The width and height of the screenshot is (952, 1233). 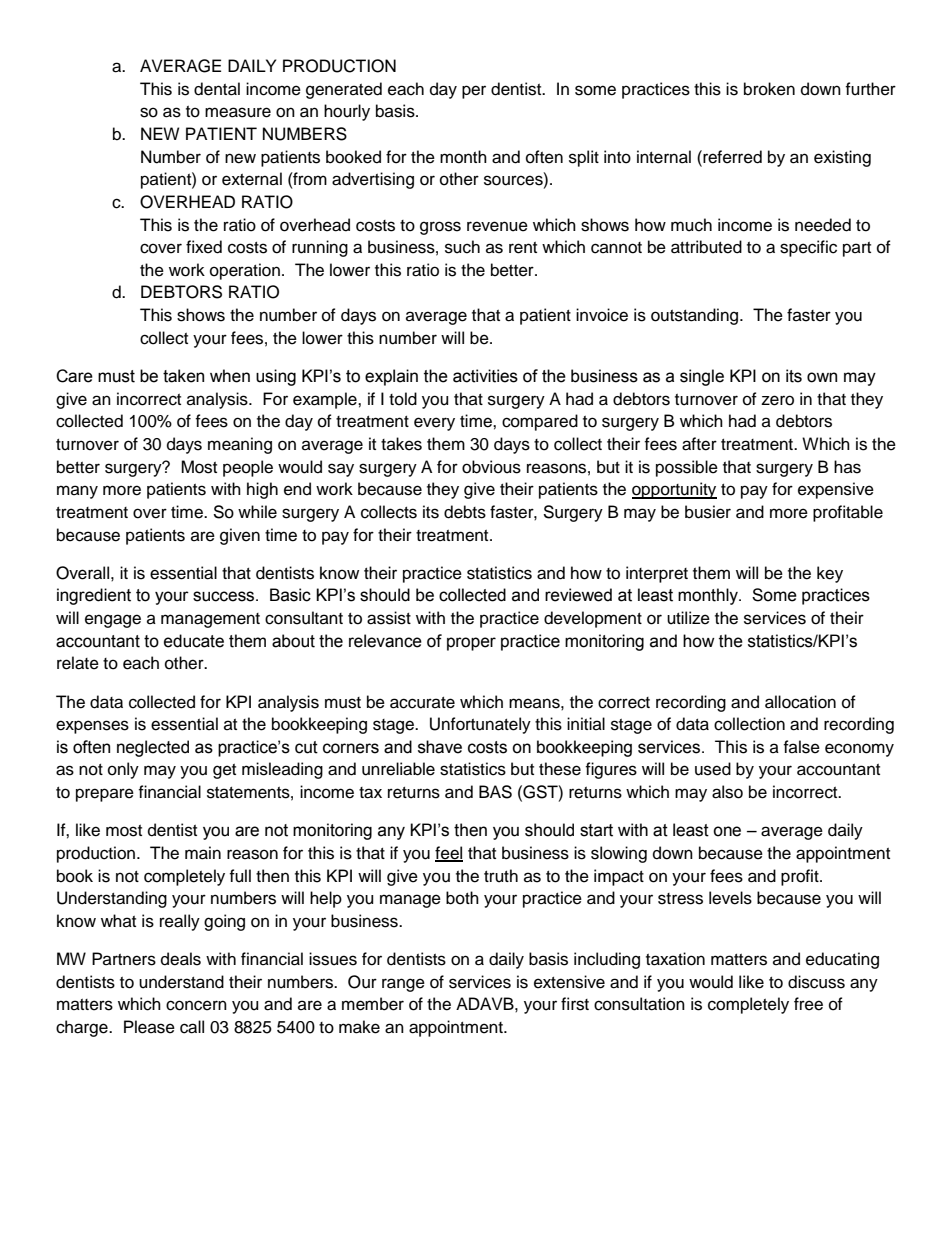 I want to click on broken, so click(x=769, y=89).
